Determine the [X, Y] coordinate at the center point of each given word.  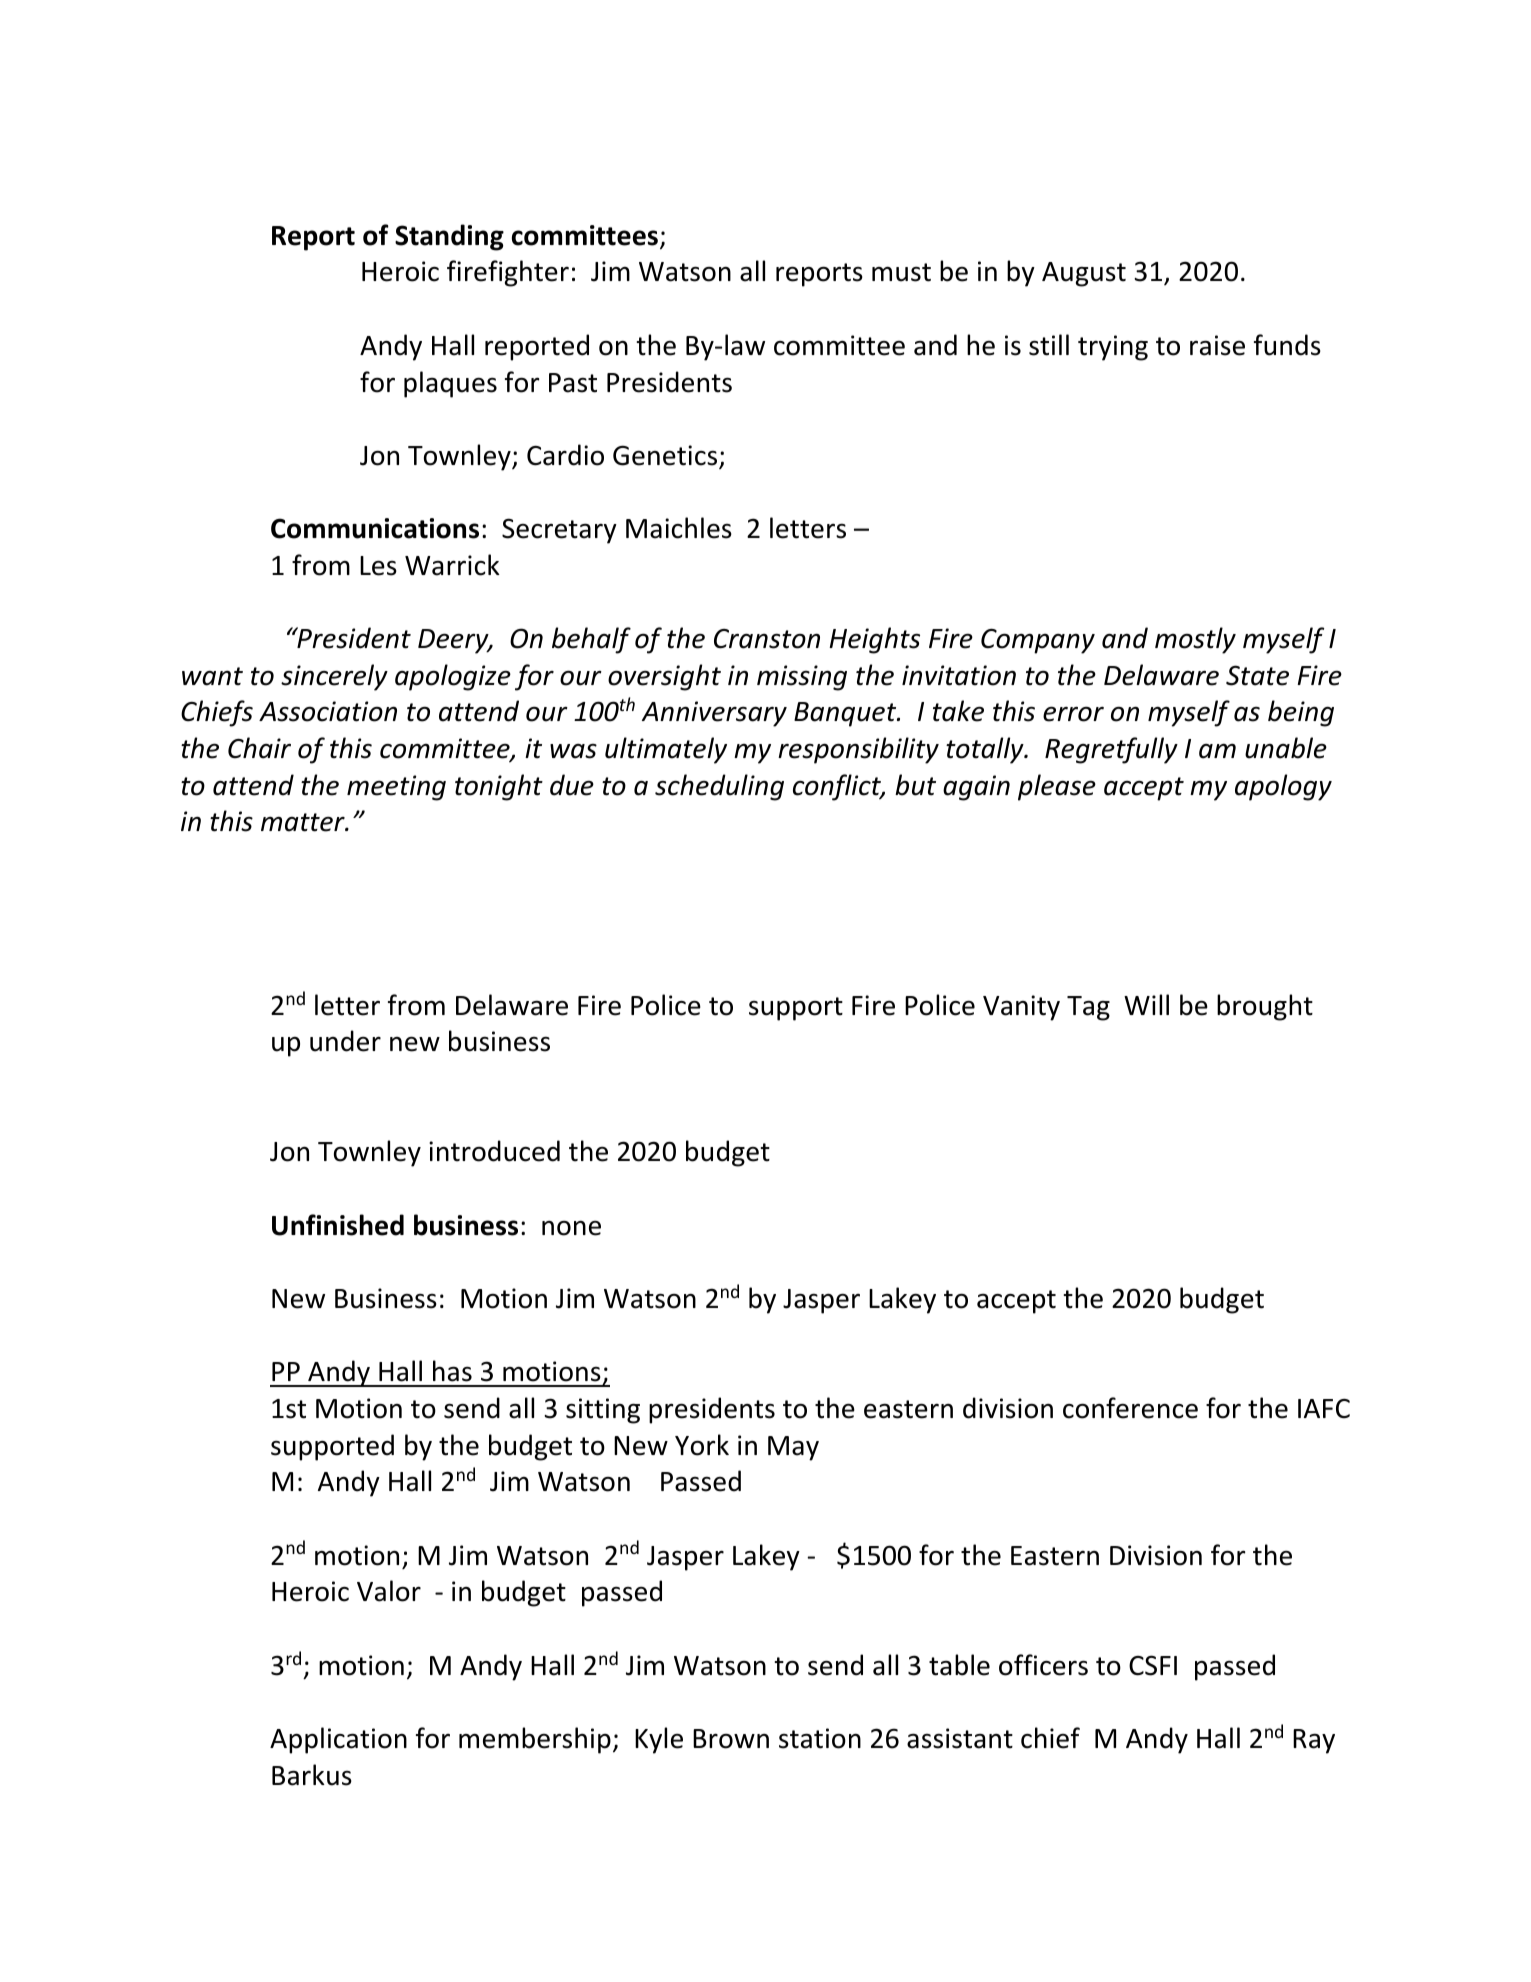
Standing [449, 237]
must [901, 272]
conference [1130, 1408]
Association [328, 711]
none [571, 1228]
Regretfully [1111, 750]
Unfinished [338, 1225]
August [1084, 274]
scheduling [719, 787]
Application [338, 1740]
